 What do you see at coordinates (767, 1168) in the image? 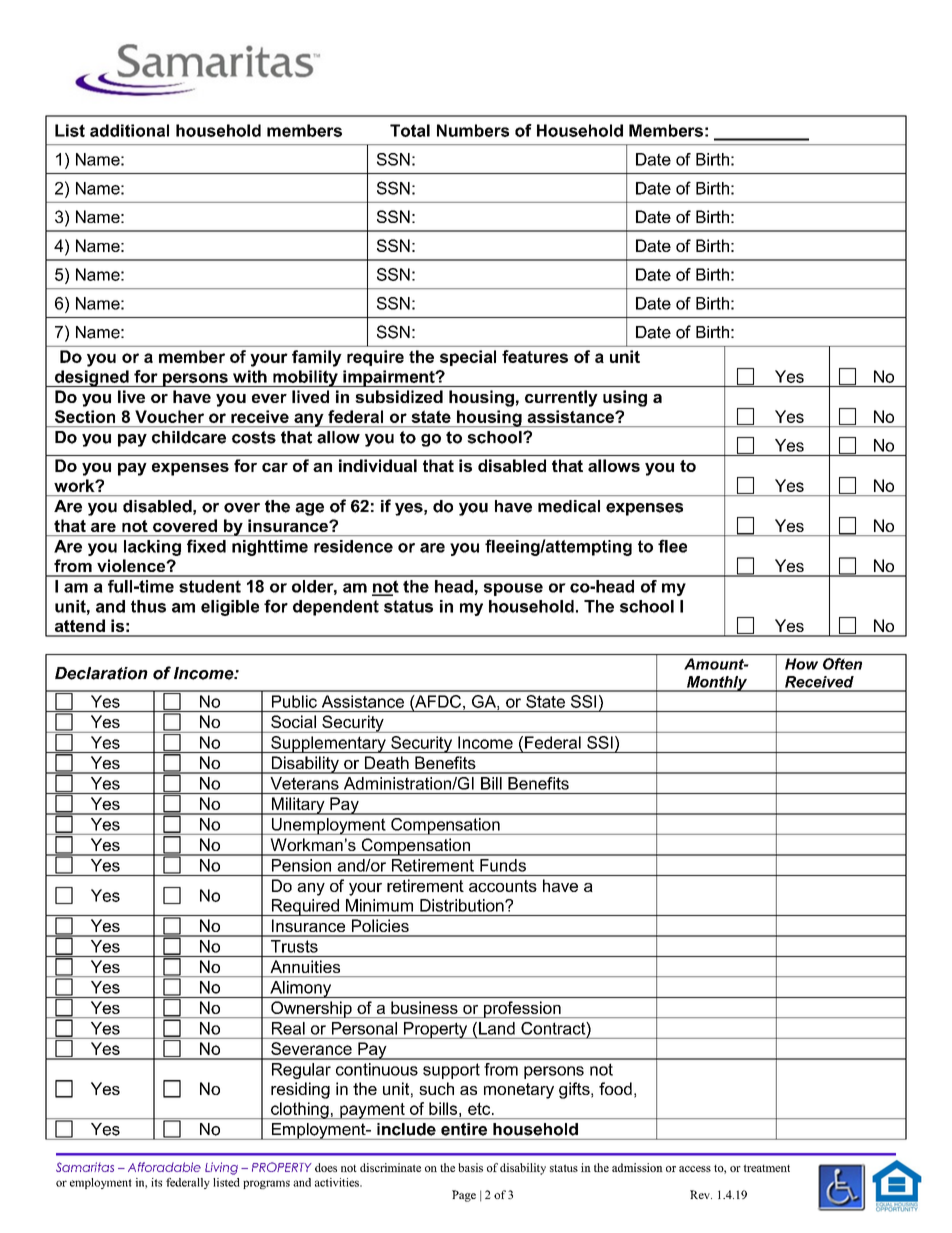
I see `treatment` at bounding box center [767, 1168].
